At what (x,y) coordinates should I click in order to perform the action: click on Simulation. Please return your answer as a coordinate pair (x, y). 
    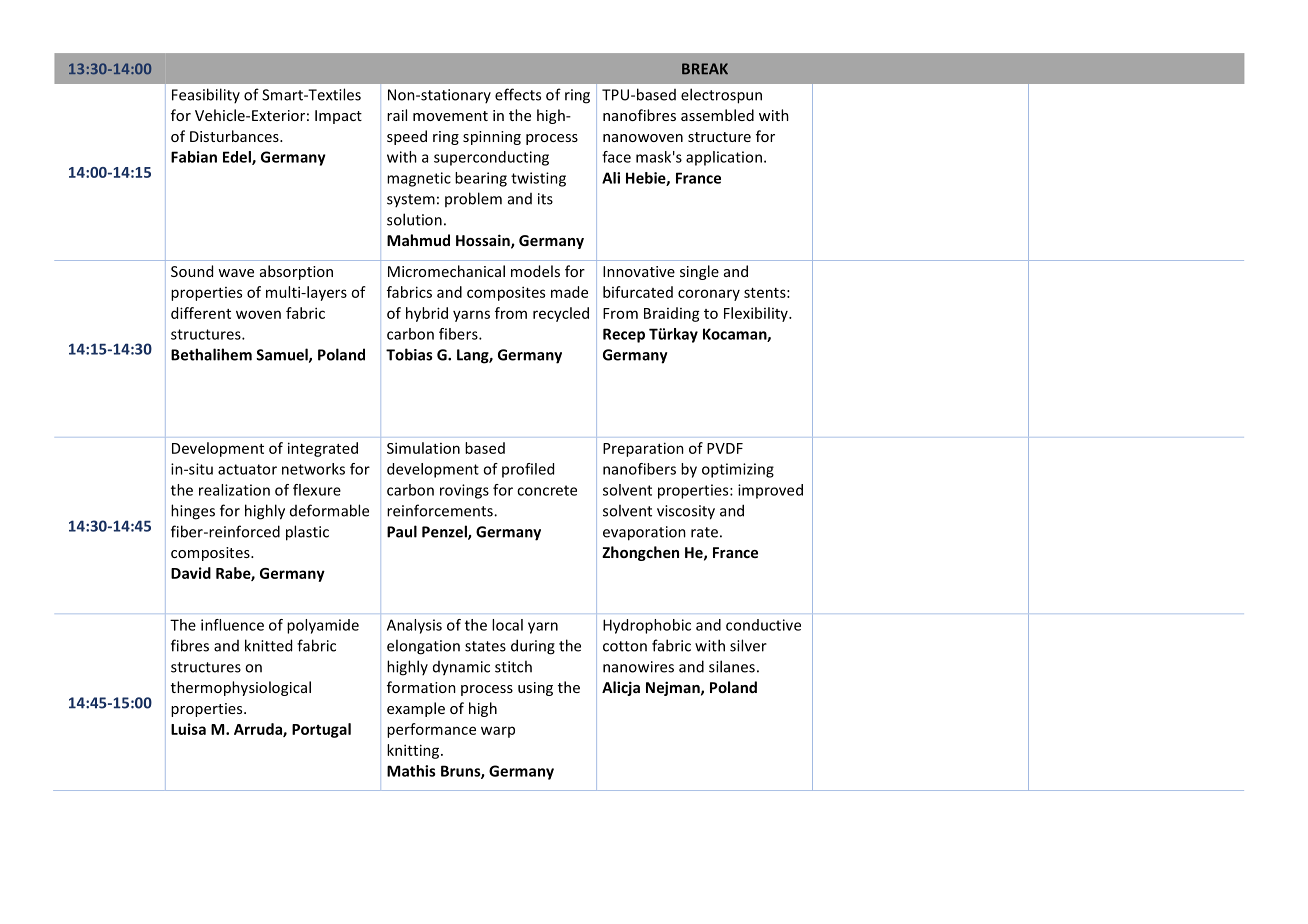
    Looking at the image, I should click on (423, 448).
